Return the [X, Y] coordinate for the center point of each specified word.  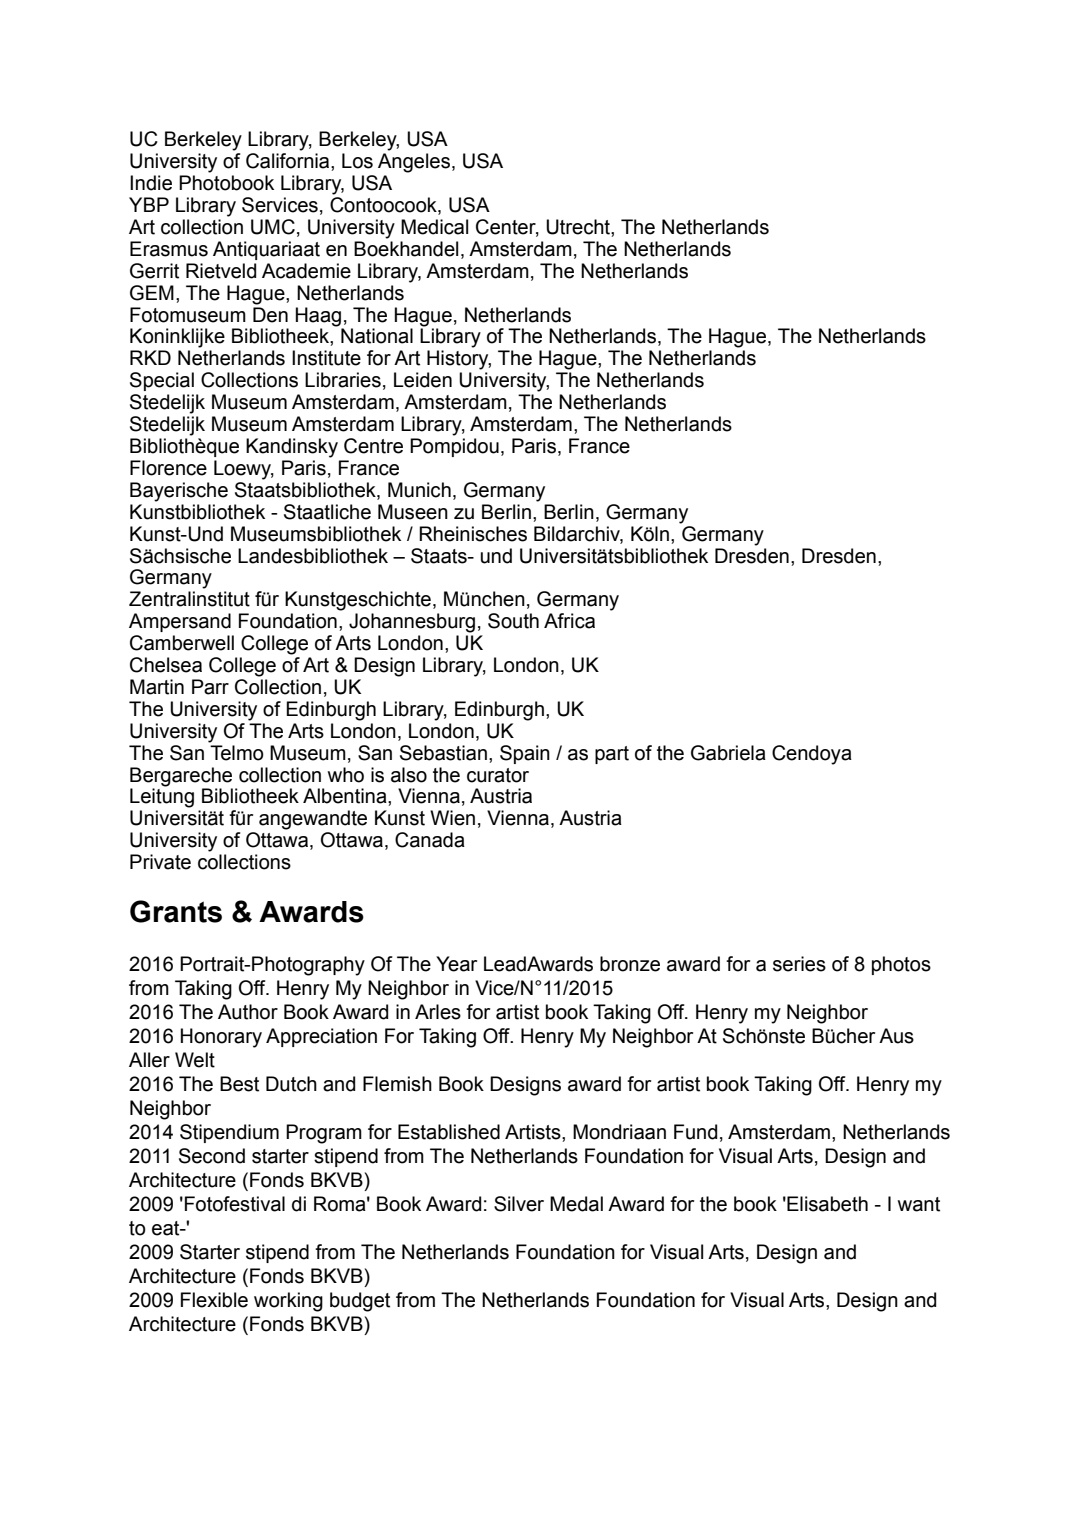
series [799, 964]
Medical [434, 227]
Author [248, 1012]
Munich [419, 490]
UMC [273, 227]
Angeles [414, 163]
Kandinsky [292, 448]
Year [456, 964]
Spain [525, 754]
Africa [569, 621]
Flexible [214, 1300]
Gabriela [728, 753]
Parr [210, 687]
